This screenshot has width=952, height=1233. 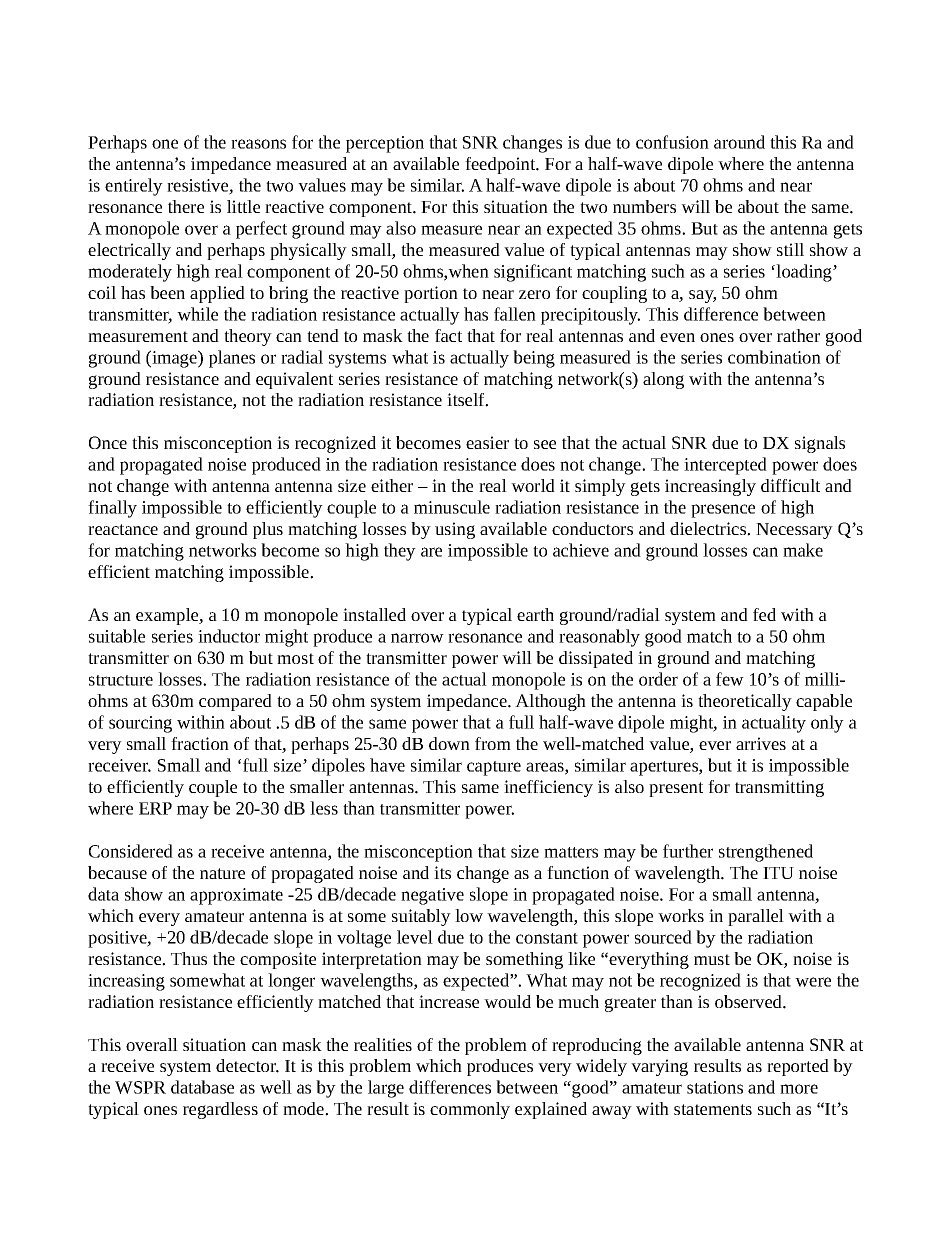 What do you see at coordinates (385, 144) in the screenshot?
I see `perception` at bounding box center [385, 144].
